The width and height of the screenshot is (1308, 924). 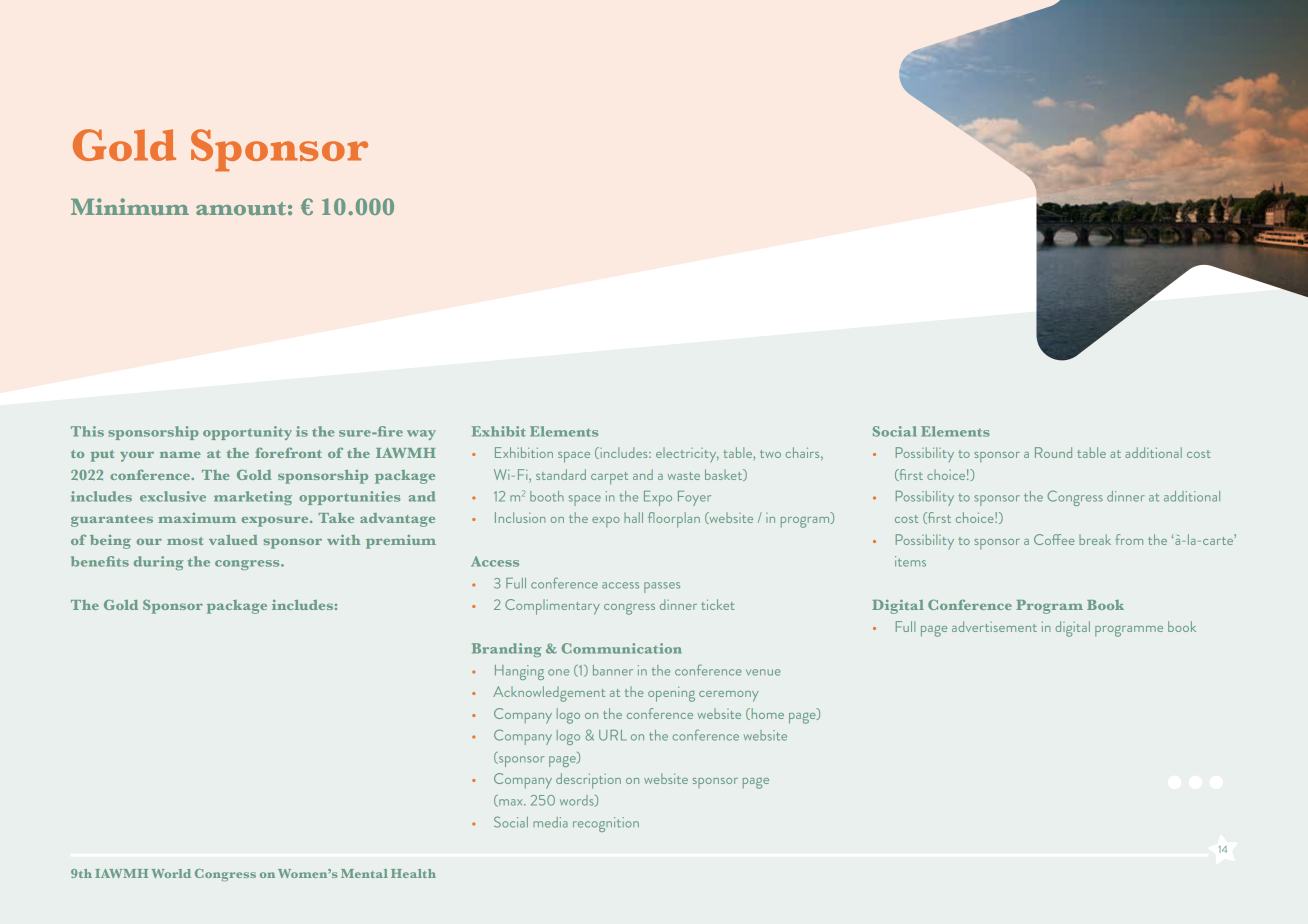 I want to click on advertisement, so click(x=994, y=626).
